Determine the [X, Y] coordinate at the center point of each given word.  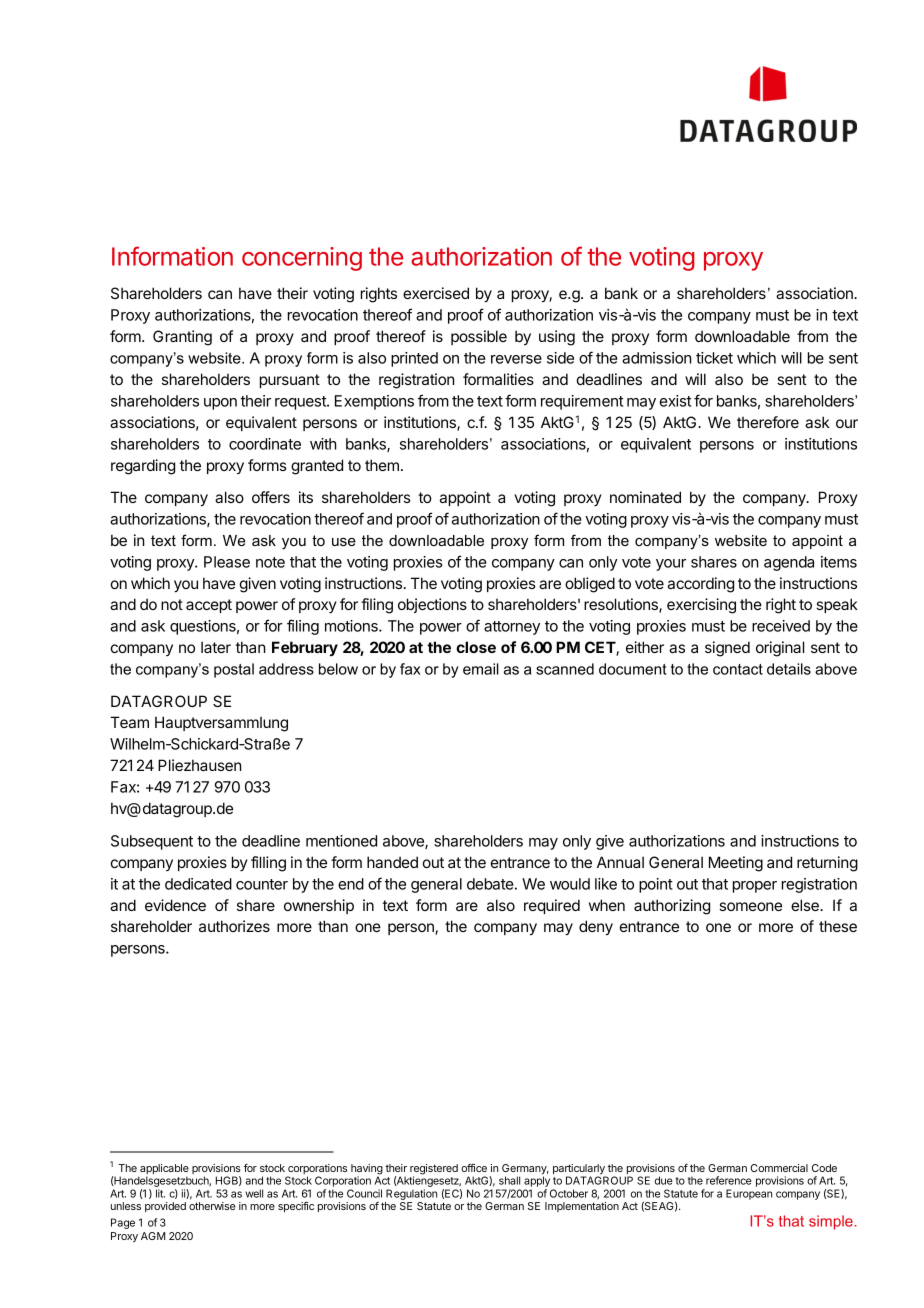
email [481, 669]
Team [129, 722]
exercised [436, 293]
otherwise [212, 1206]
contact [738, 669]
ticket [714, 358]
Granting [182, 338]
